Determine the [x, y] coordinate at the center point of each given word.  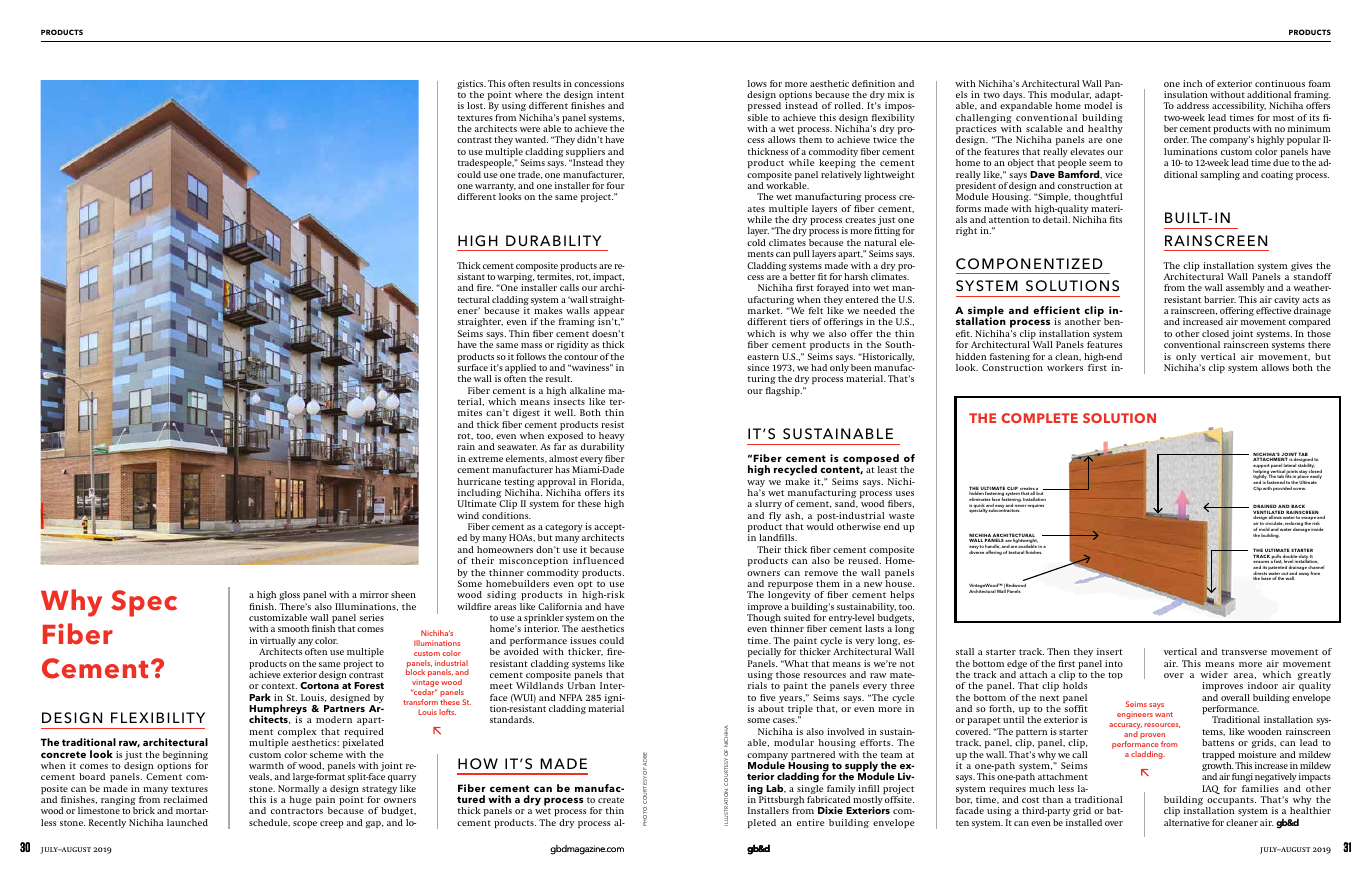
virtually [278, 643]
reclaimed [186, 799]
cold [756, 242]
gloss [289, 595]
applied [520, 370]
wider [1214, 674]
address [1193, 105]
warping [515, 279]
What [795, 663]
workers [1065, 367]
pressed [764, 106]
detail [1056, 219]
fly [775, 516]
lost [476, 105]
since [758, 367]
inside [1317, 529]
